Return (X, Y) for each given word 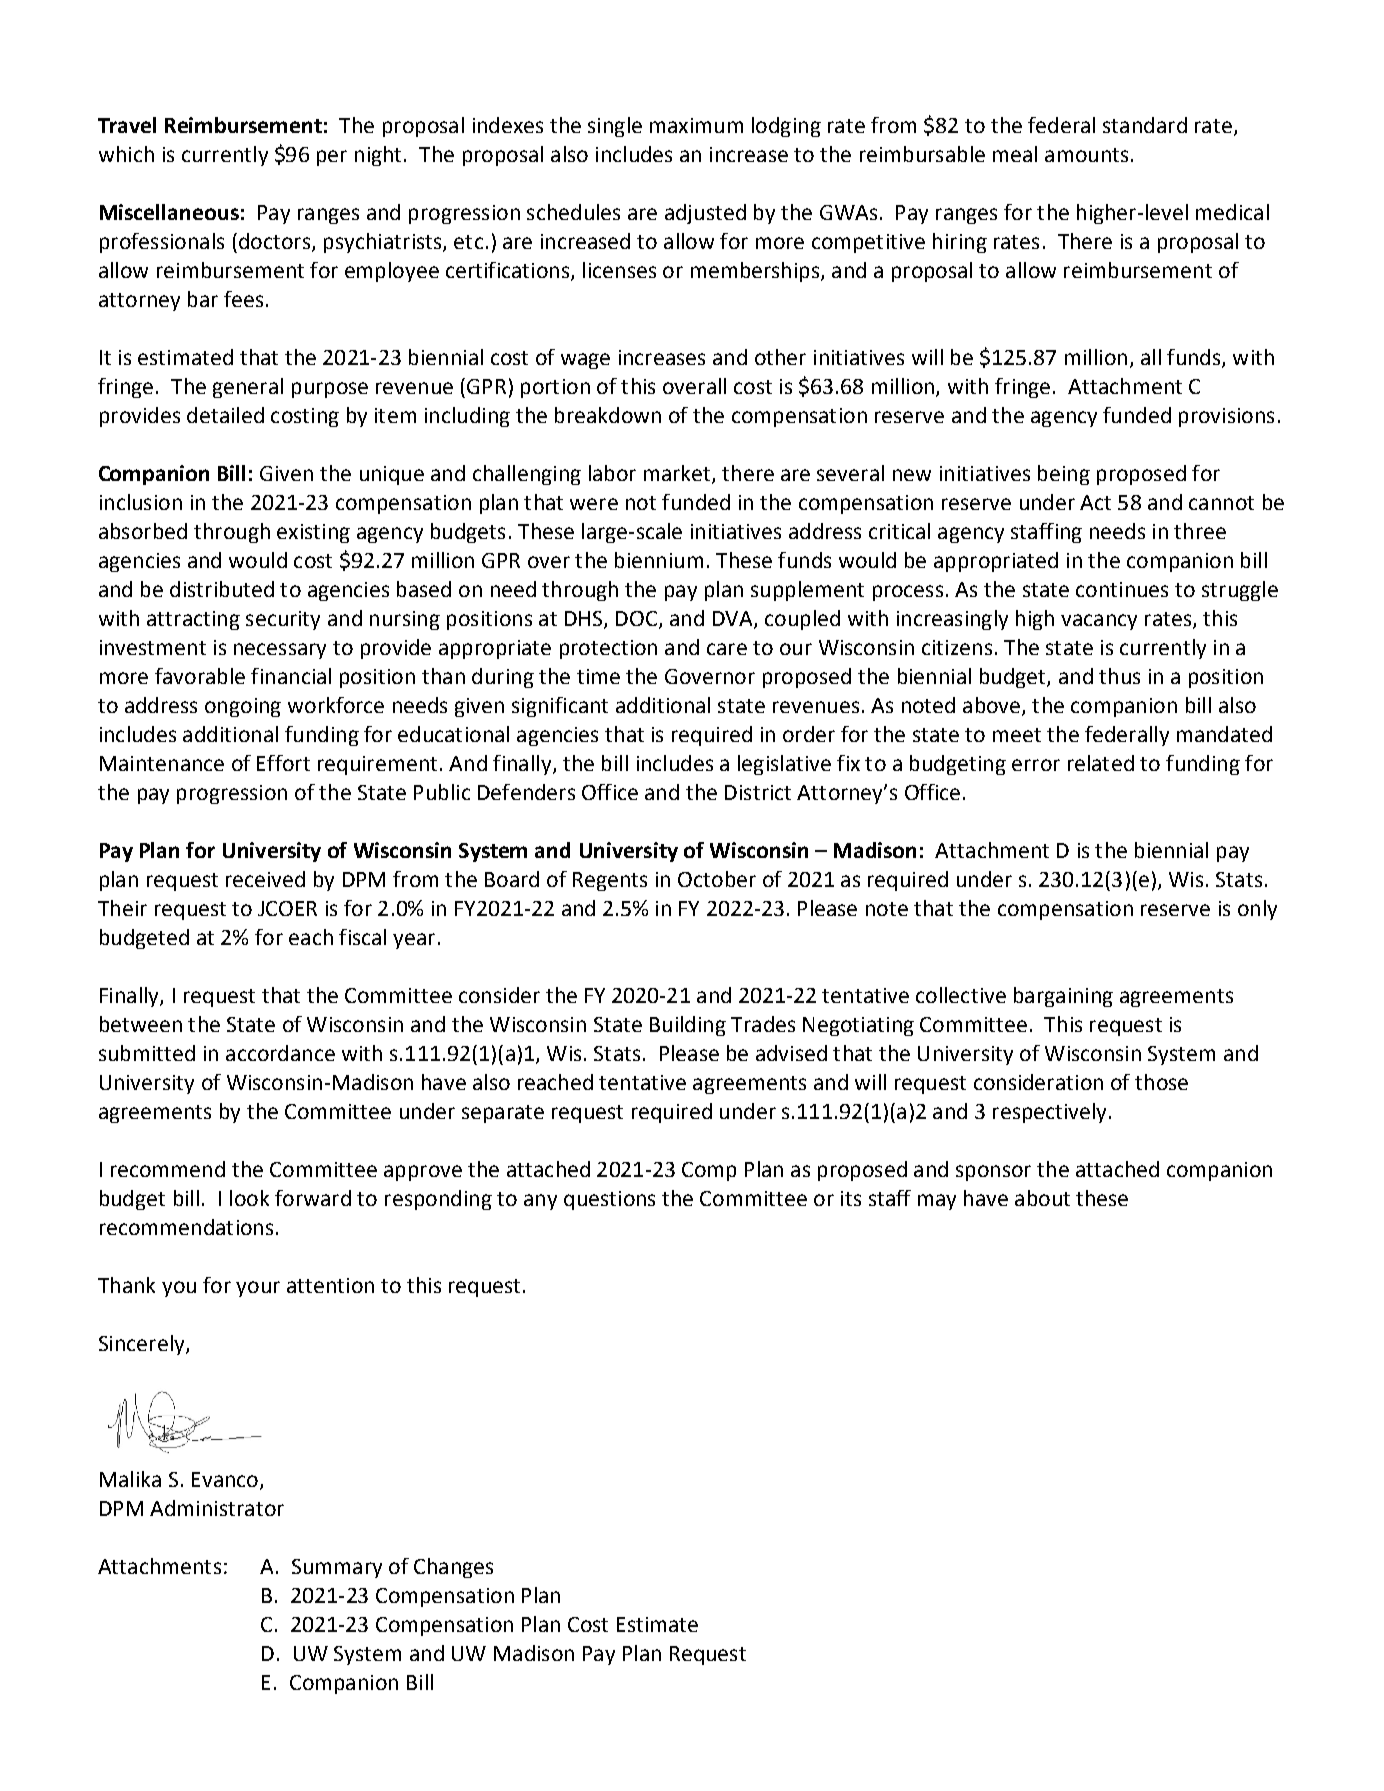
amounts (1086, 155)
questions (609, 1200)
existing (313, 533)
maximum (696, 125)
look (249, 1198)
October (717, 879)
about (1042, 1198)
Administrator (217, 1508)
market (678, 474)
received (265, 879)
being (1064, 475)
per (332, 158)
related (1101, 763)
